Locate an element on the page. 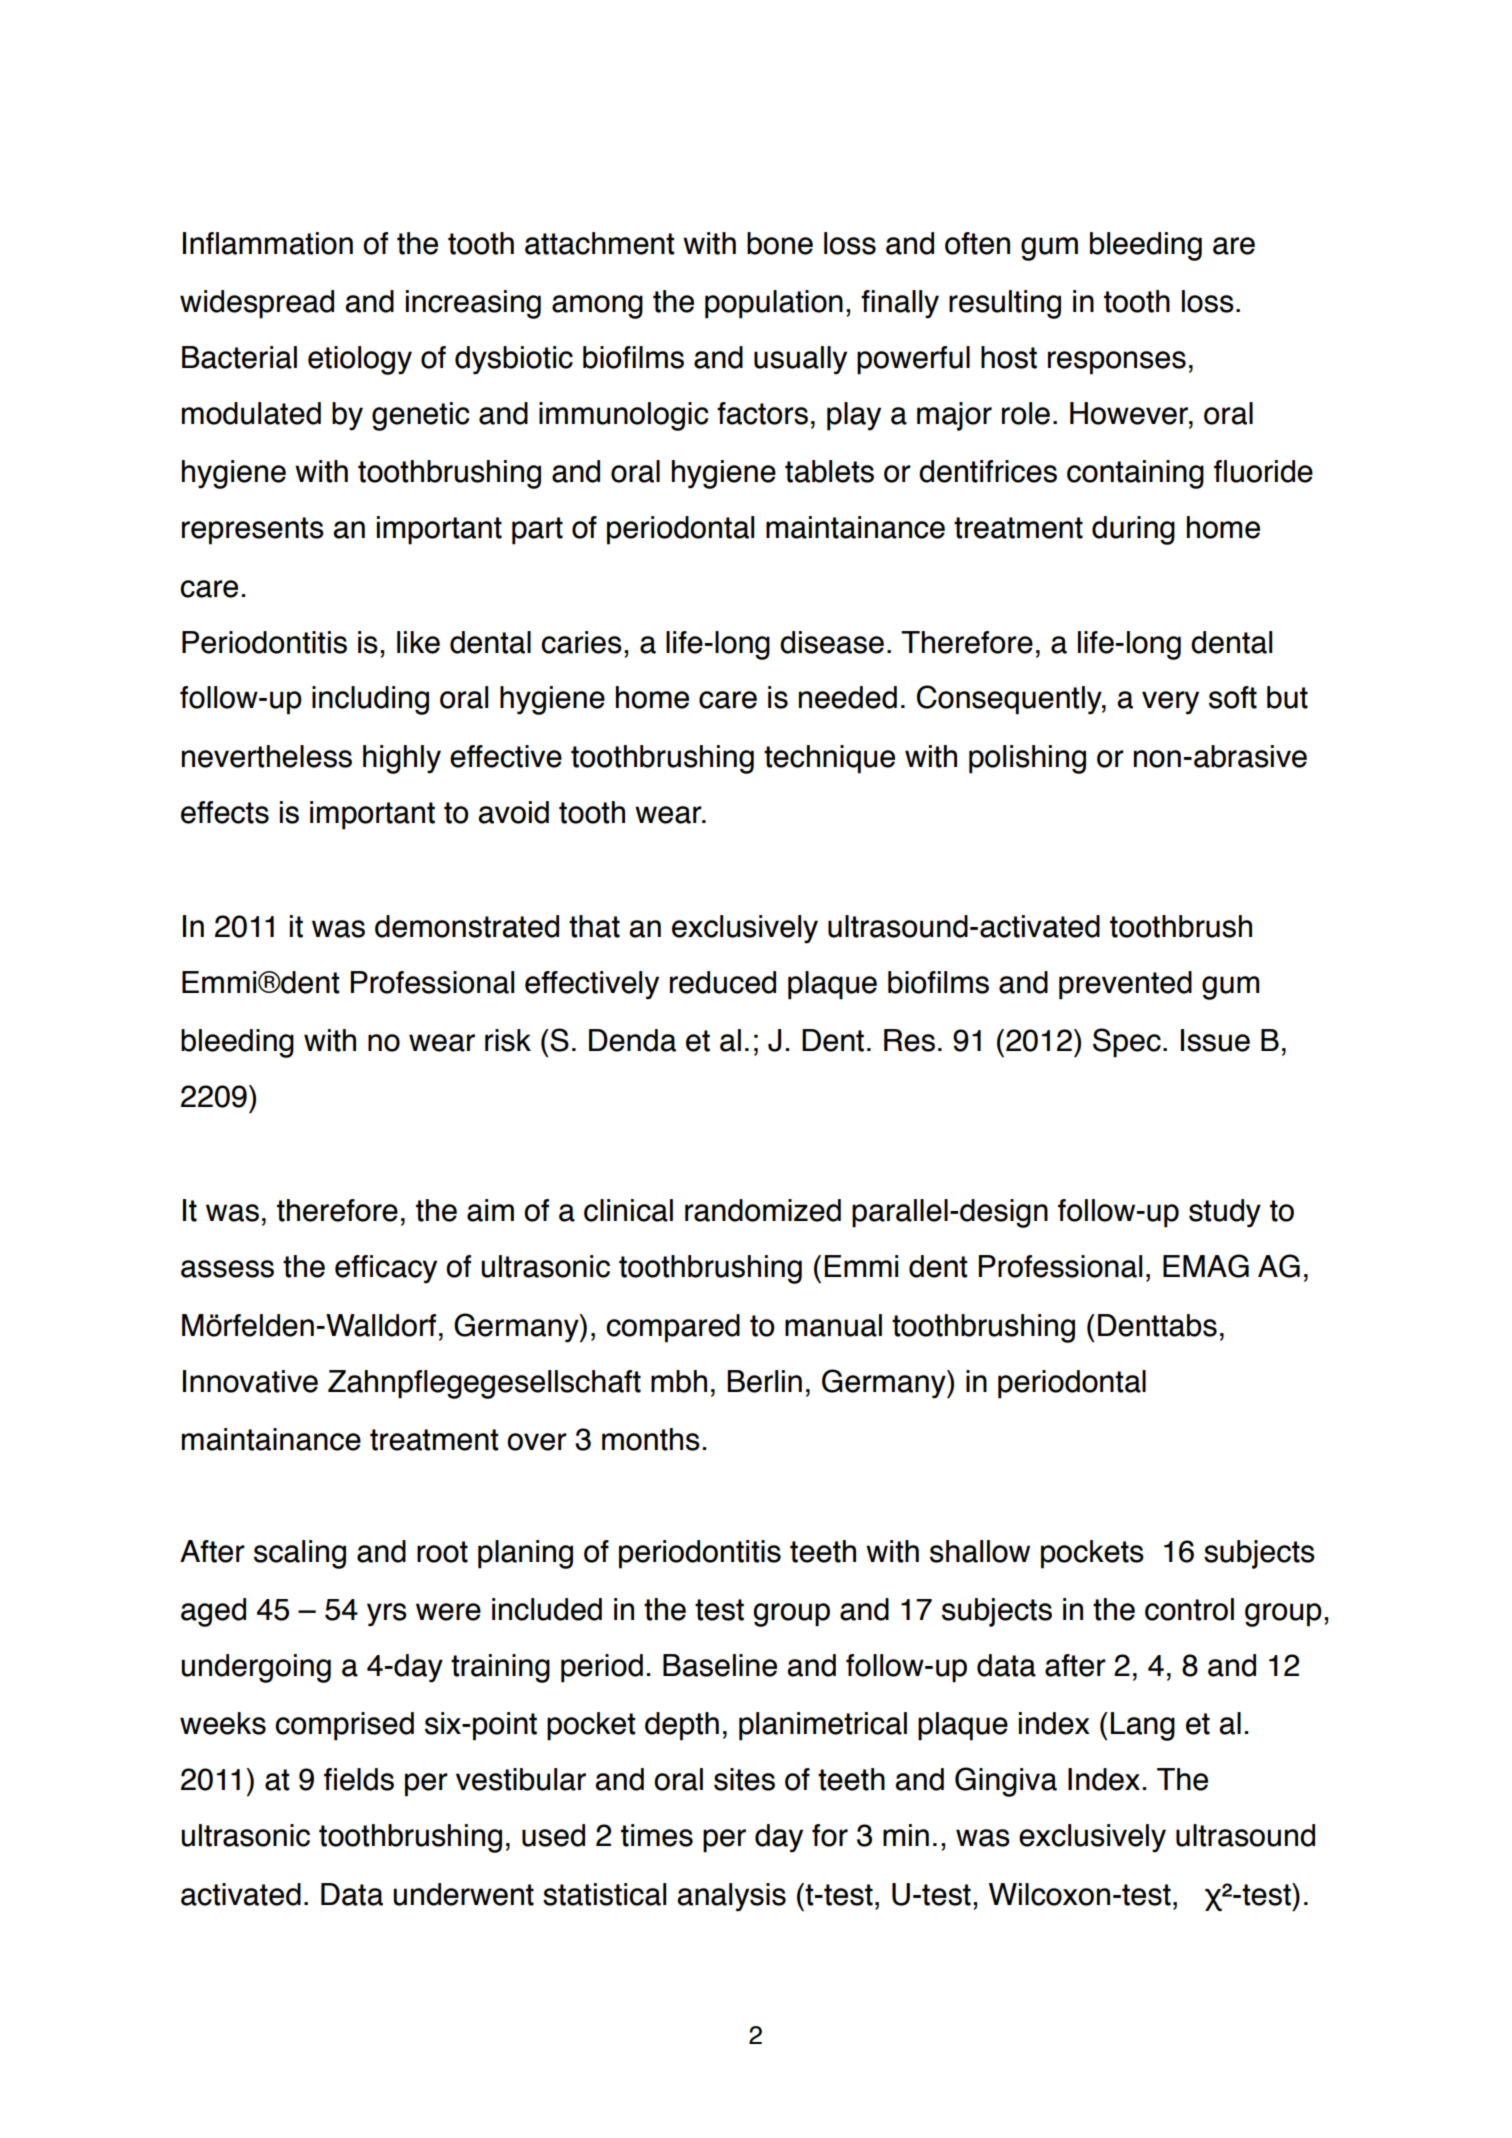  population is located at coordinates (774, 304).
